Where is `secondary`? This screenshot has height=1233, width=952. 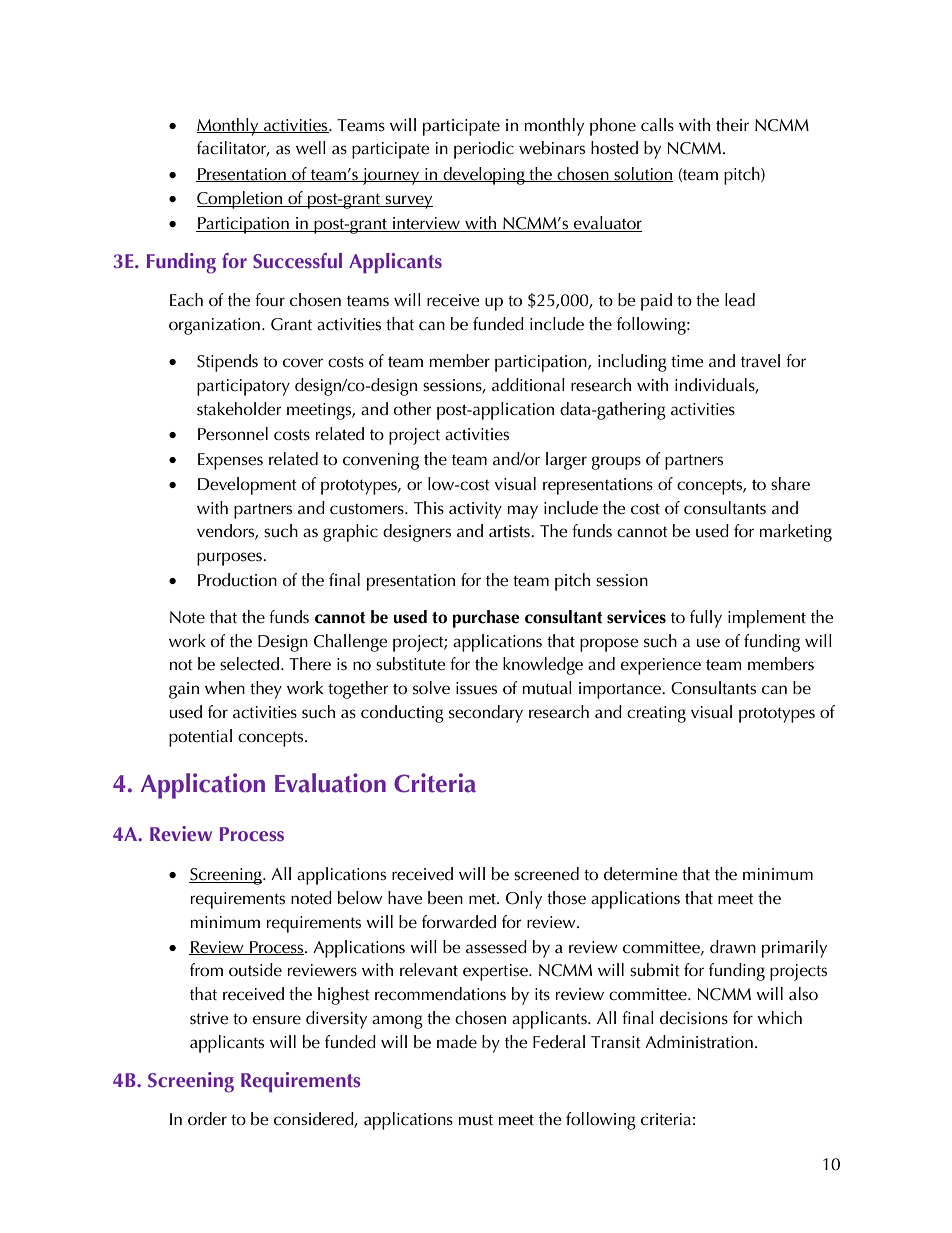 secondary is located at coordinates (486, 714).
